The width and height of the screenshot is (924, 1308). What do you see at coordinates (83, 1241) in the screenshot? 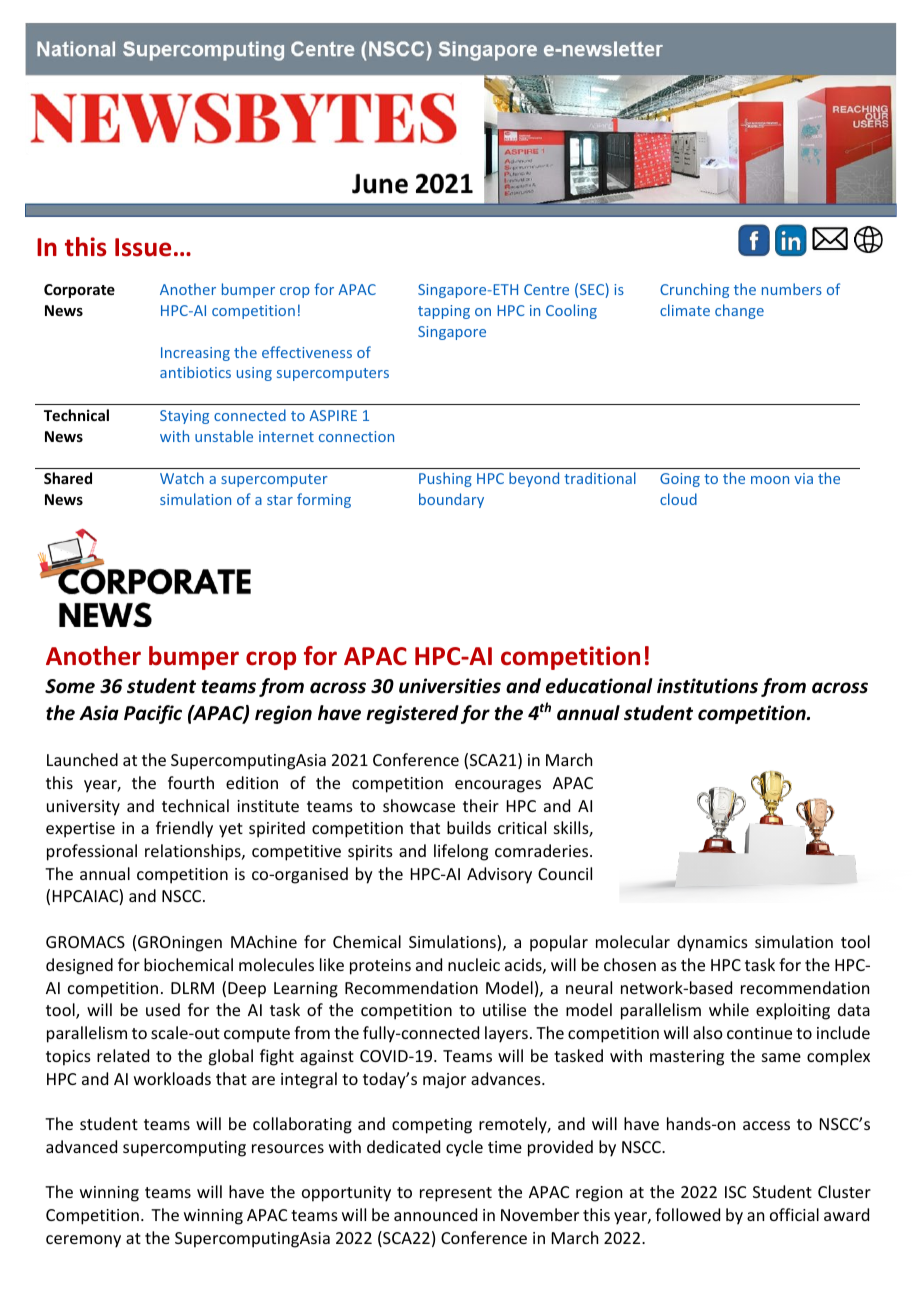
I see `ceremony` at bounding box center [83, 1241].
